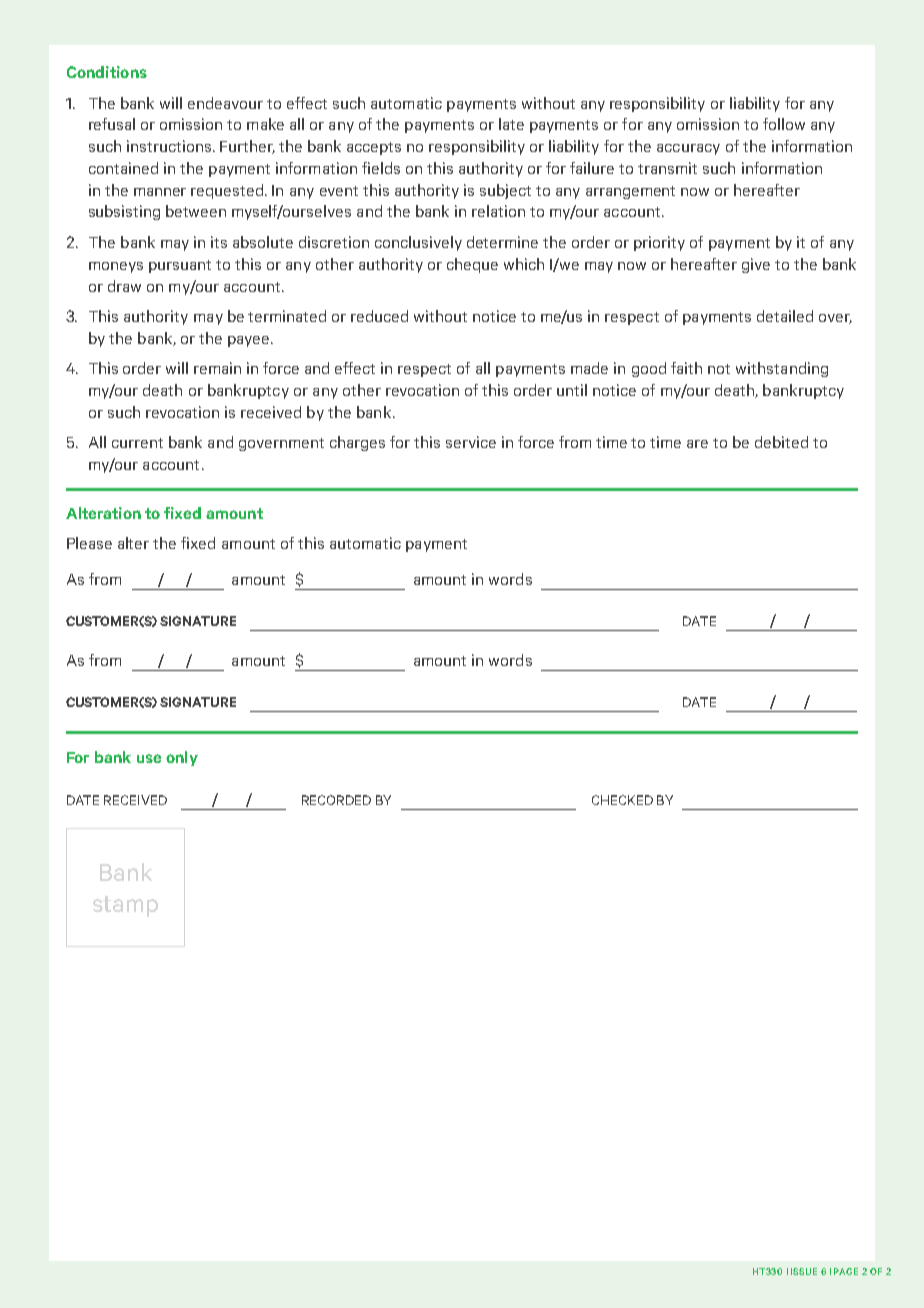 This screenshot has height=1308, width=924. Describe the element at coordinates (336, 800) in the screenshot. I see `RECORDED` at that location.
